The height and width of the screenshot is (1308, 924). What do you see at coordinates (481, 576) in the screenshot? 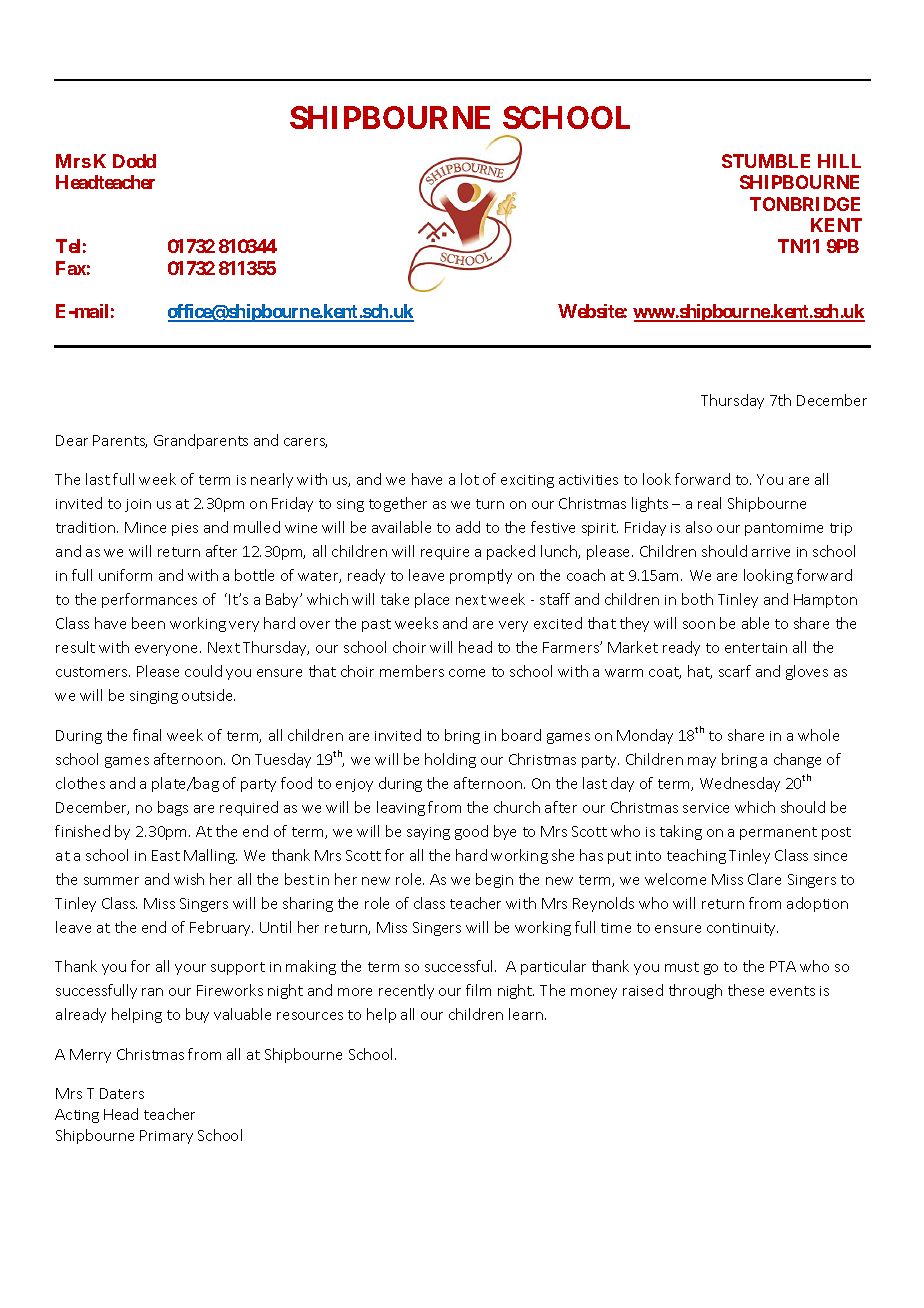
I see `promptly` at bounding box center [481, 576].
